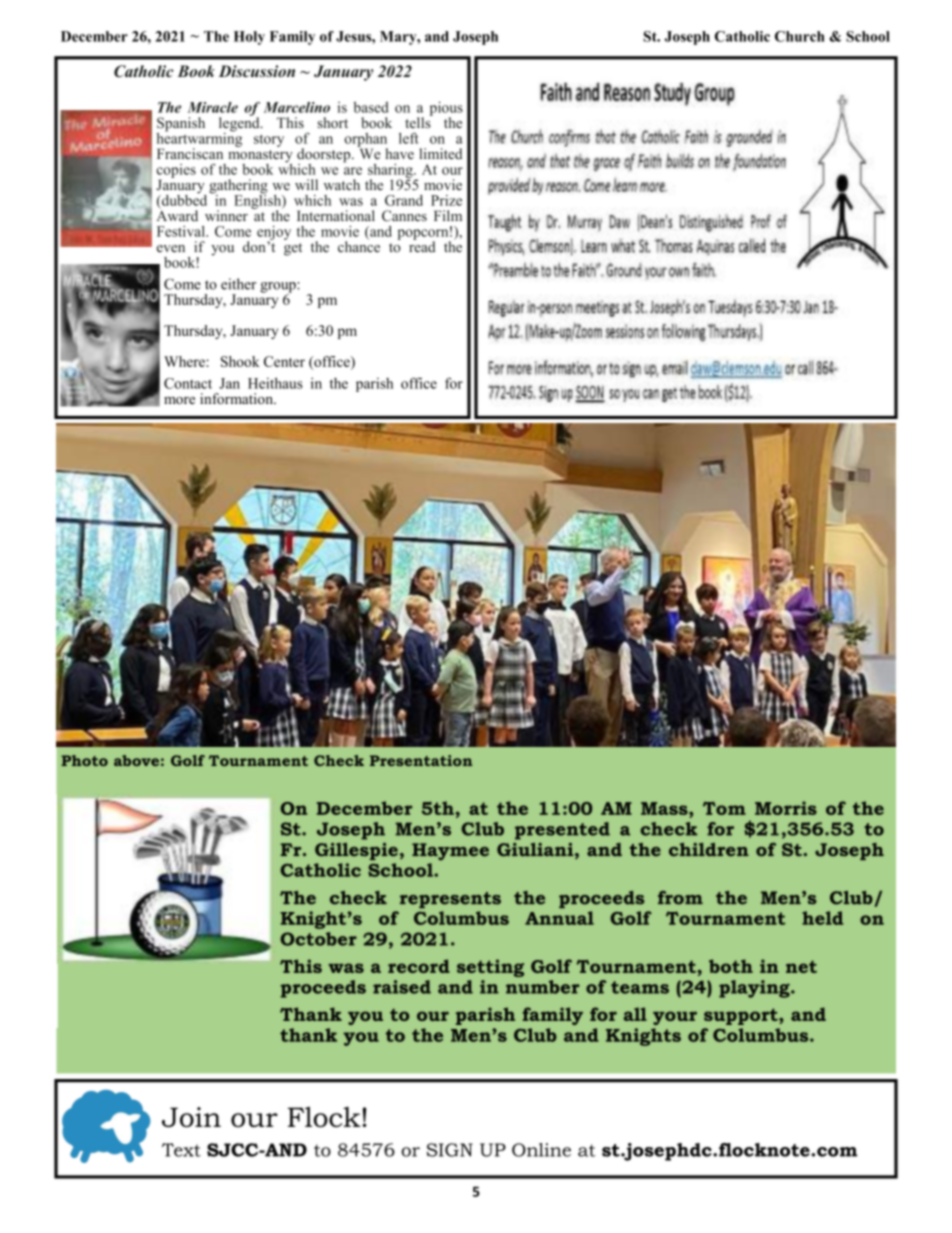 The height and width of the page is (1233, 952). I want to click on more, so click(179, 400).
